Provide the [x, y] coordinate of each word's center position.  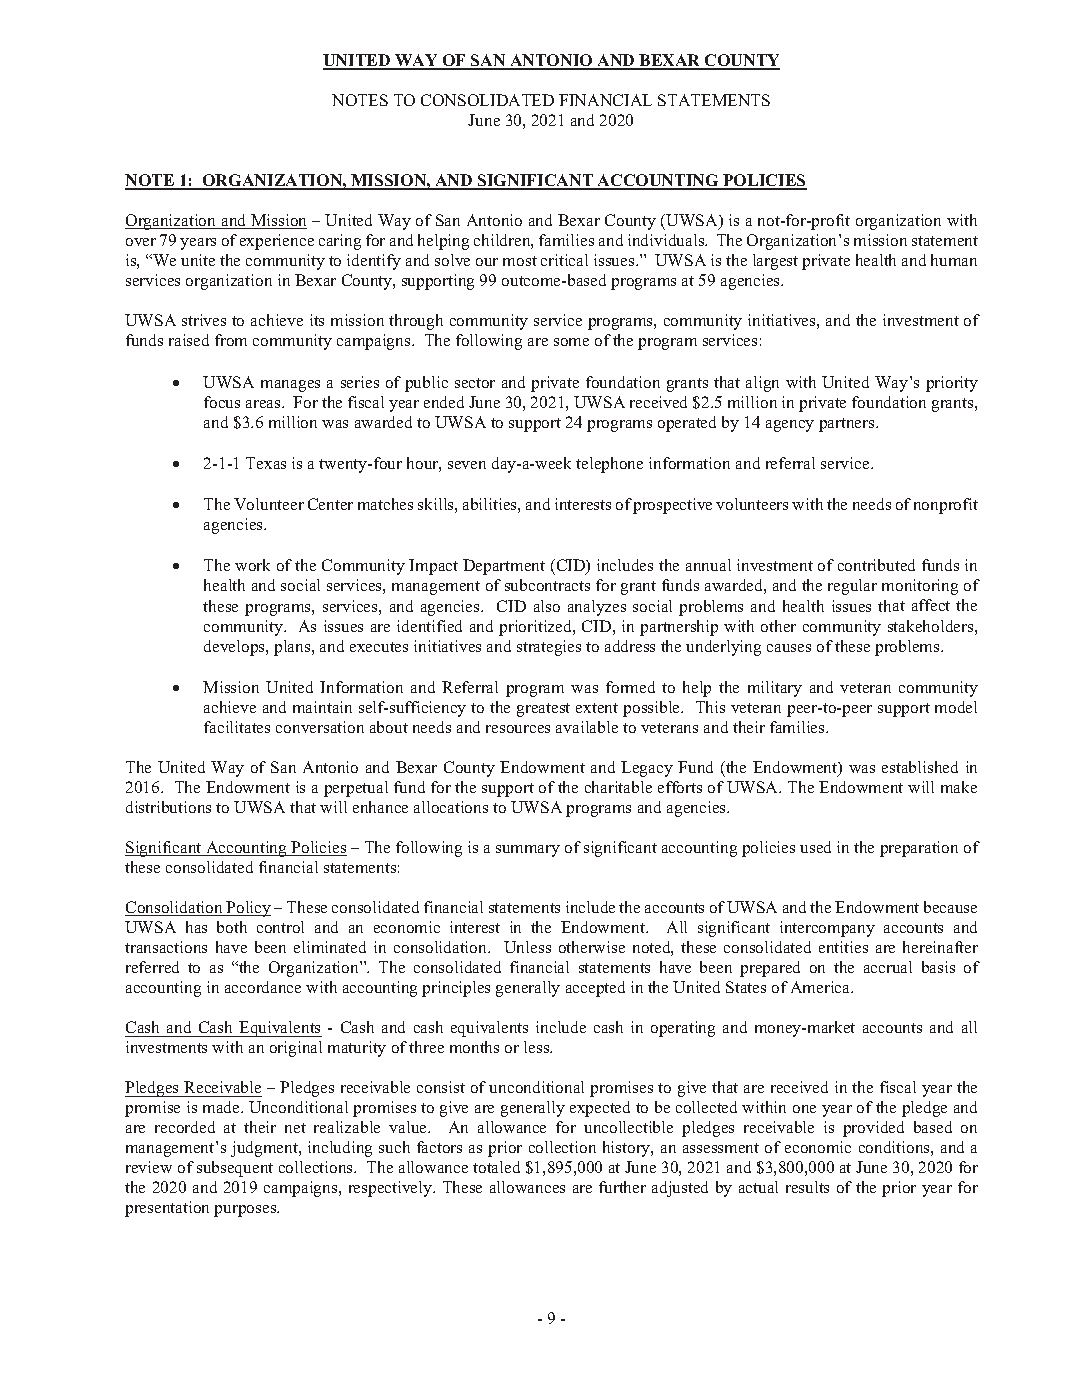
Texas [266, 463]
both [232, 927]
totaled [496, 1167]
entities [843, 947]
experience [277, 242]
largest [775, 262]
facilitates [237, 727]
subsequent [235, 1169]
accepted [595, 989]
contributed [876, 565]
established [920, 767]
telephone [609, 465]
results [807, 1187]
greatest [543, 710]
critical [564, 260]
